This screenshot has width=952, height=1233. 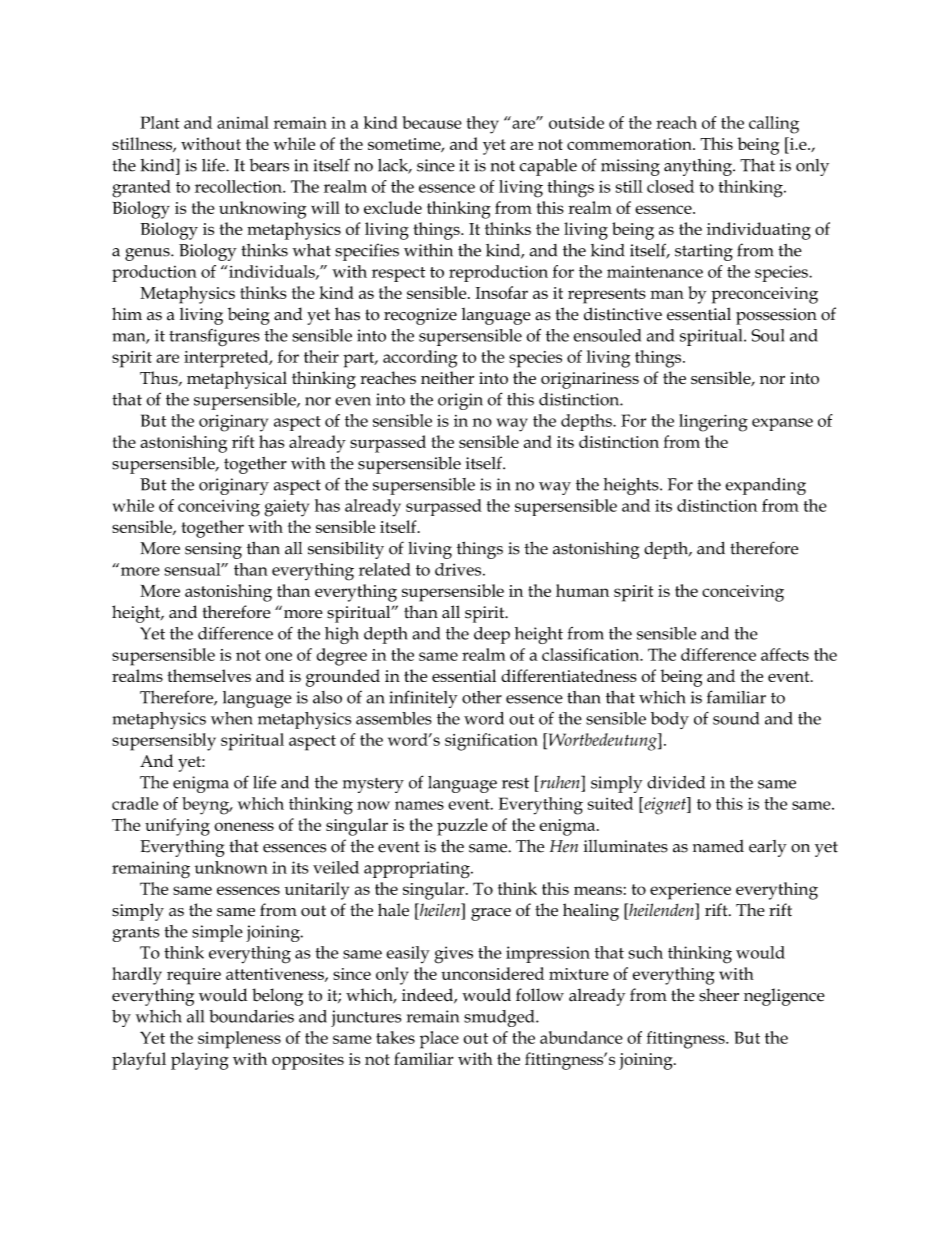 I want to click on place, so click(x=439, y=1040).
